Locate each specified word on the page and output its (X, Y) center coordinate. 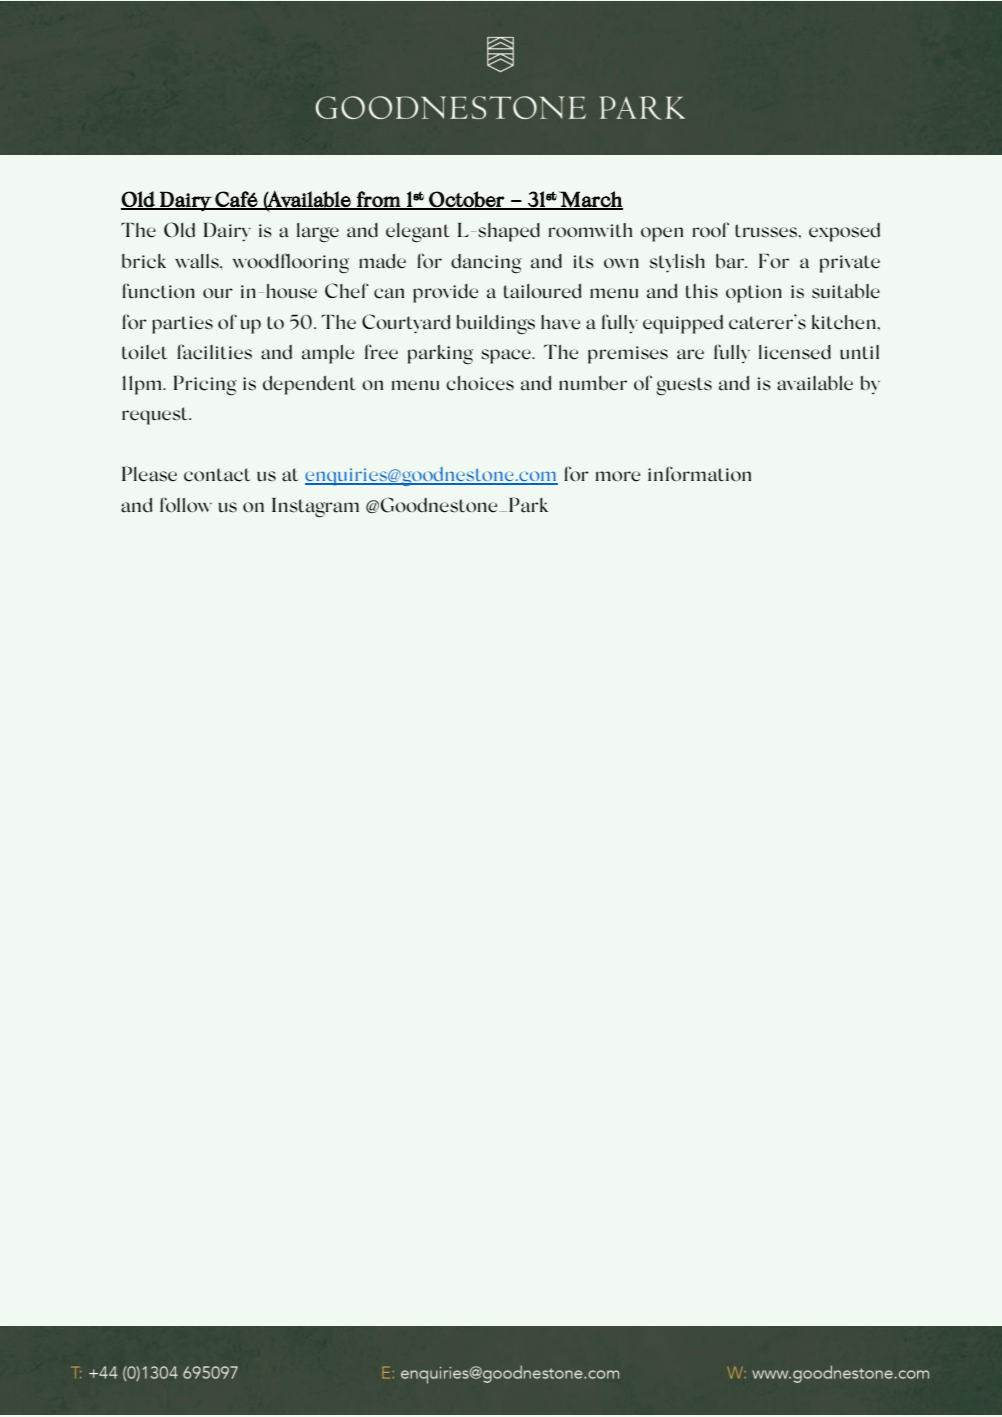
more (618, 476)
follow (186, 504)
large (318, 233)
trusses (767, 231)
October (466, 200)
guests (684, 386)
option (754, 294)
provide (445, 293)
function (158, 291)
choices (480, 383)
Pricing (205, 385)
